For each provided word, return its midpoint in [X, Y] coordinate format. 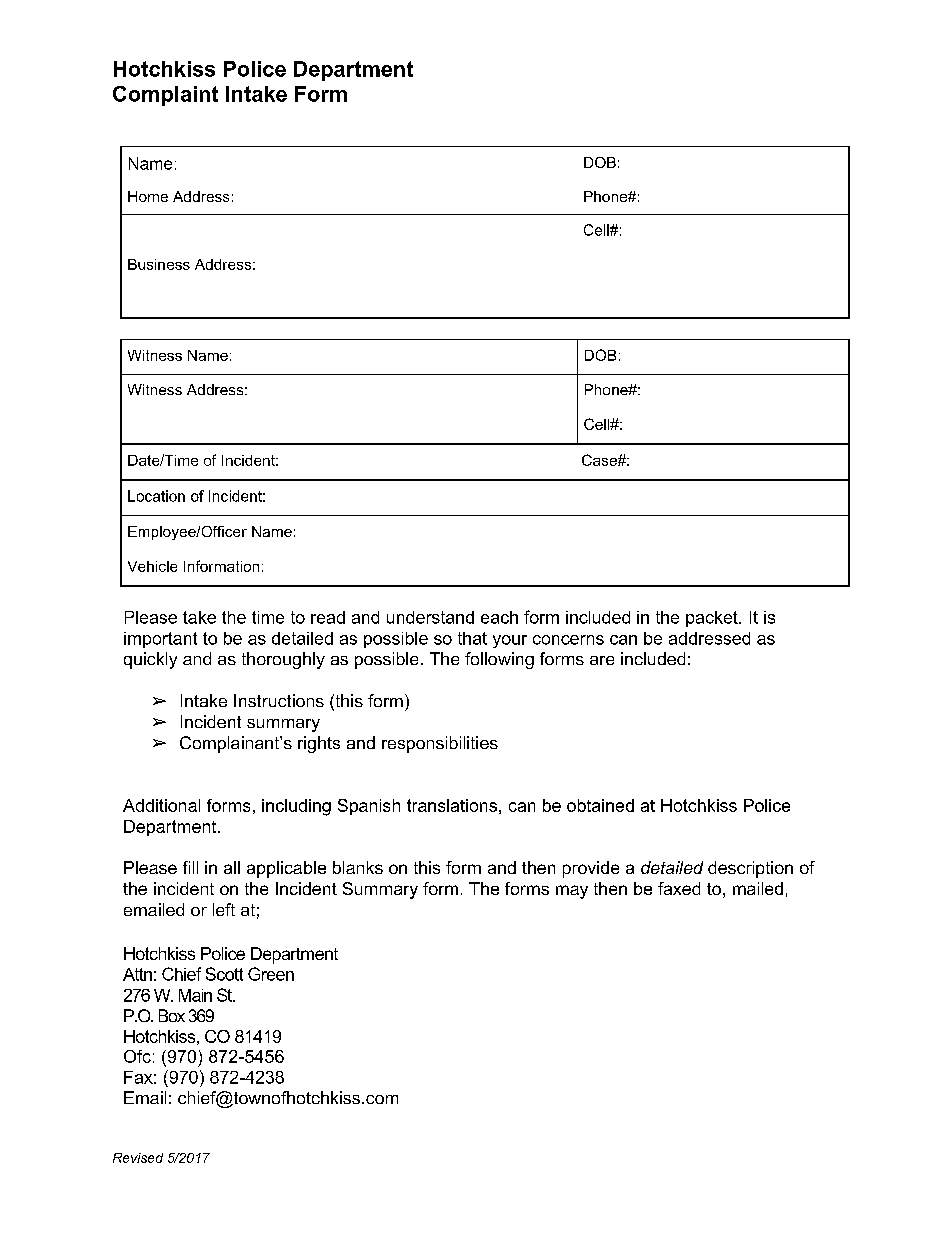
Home [148, 196]
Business [159, 264]
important [160, 640]
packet [713, 619]
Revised [138, 1158]
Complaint [165, 96]
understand [430, 617]
